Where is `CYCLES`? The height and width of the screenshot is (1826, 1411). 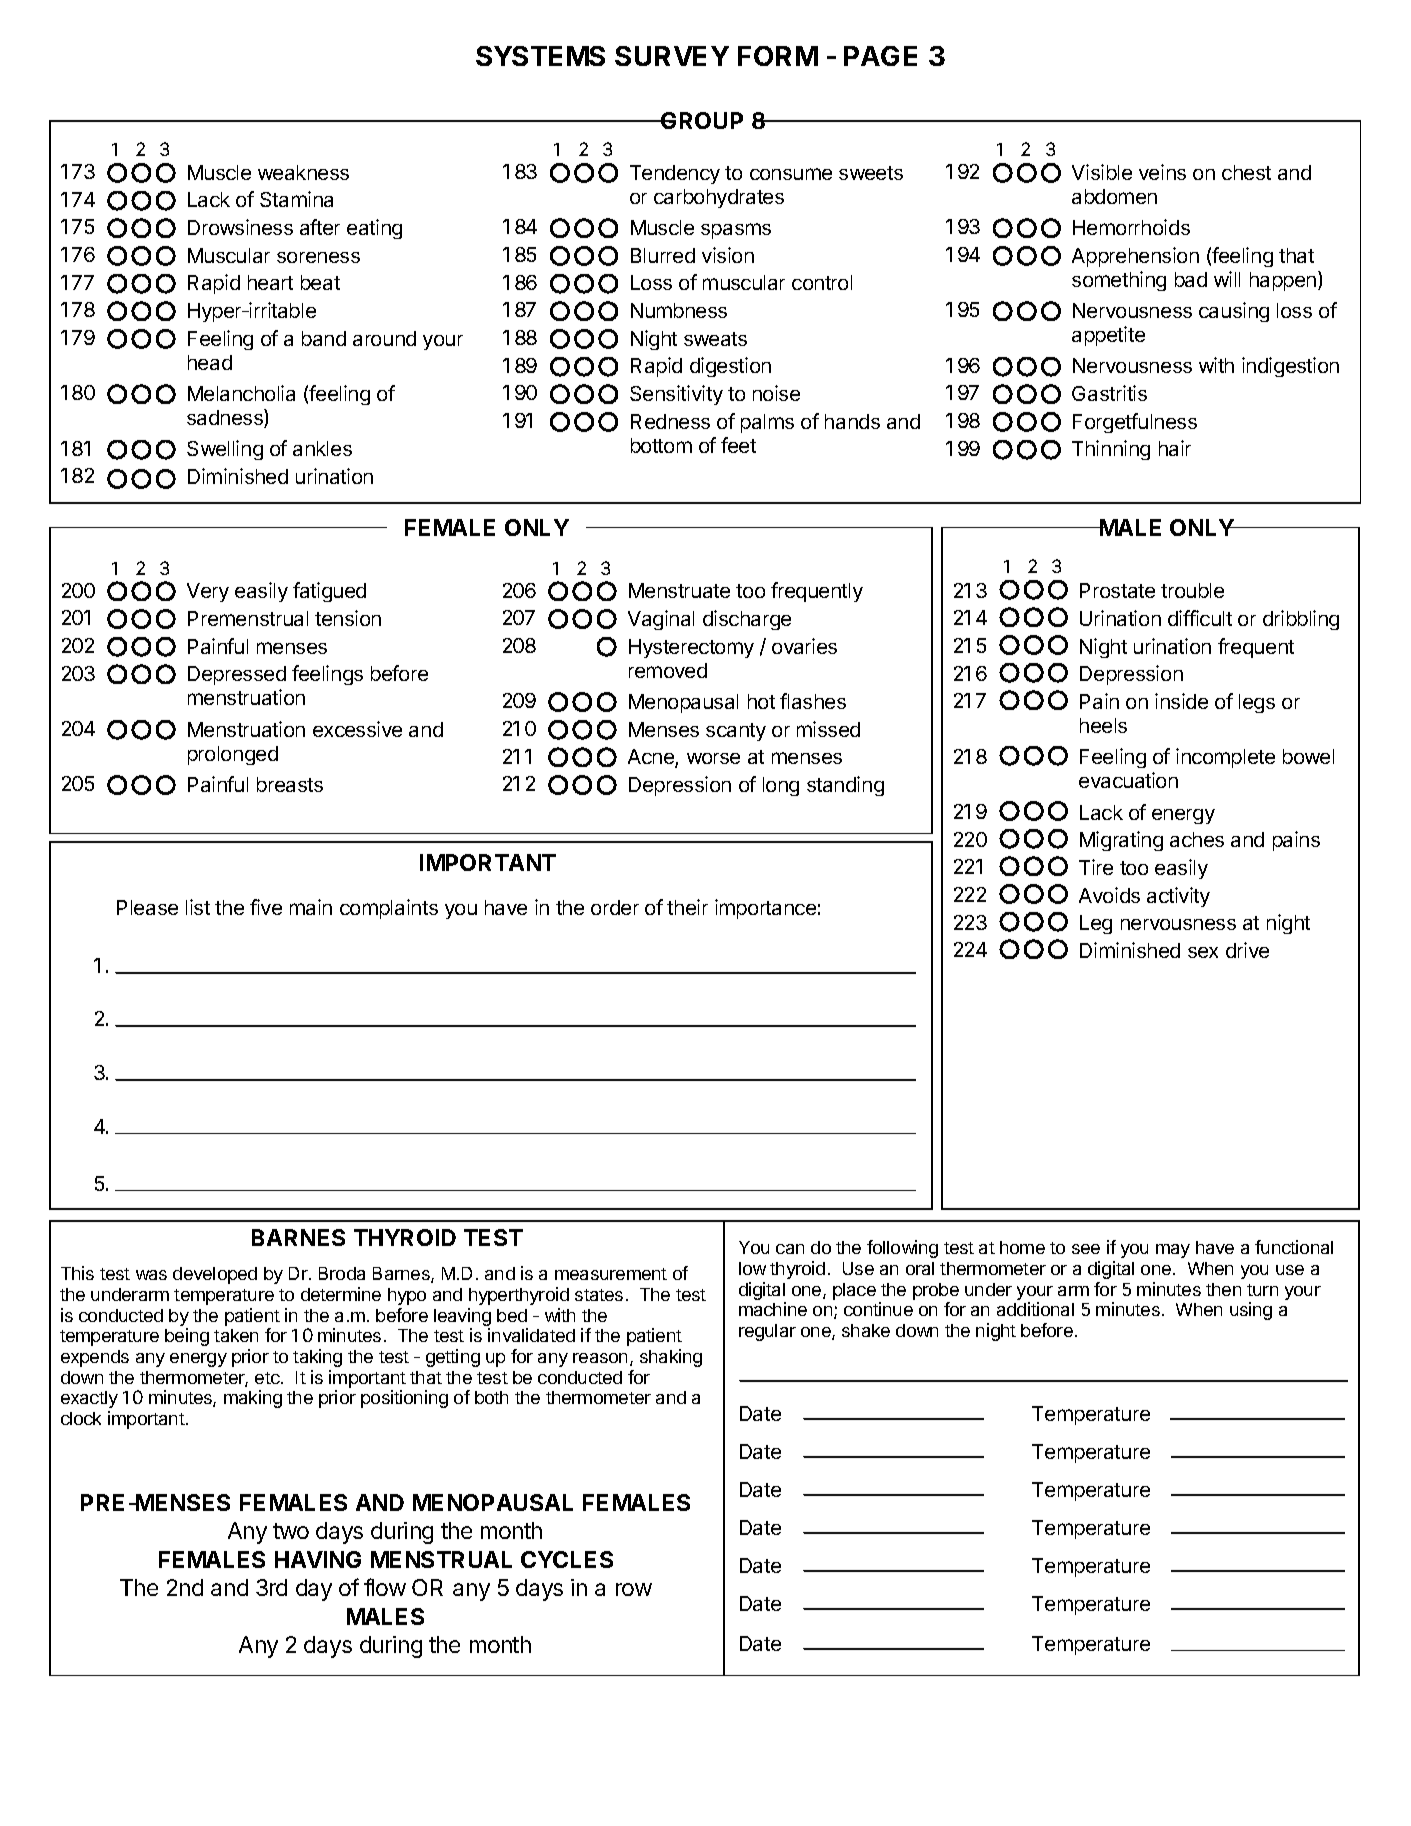 CYCLES is located at coordinates (567, 1559).
